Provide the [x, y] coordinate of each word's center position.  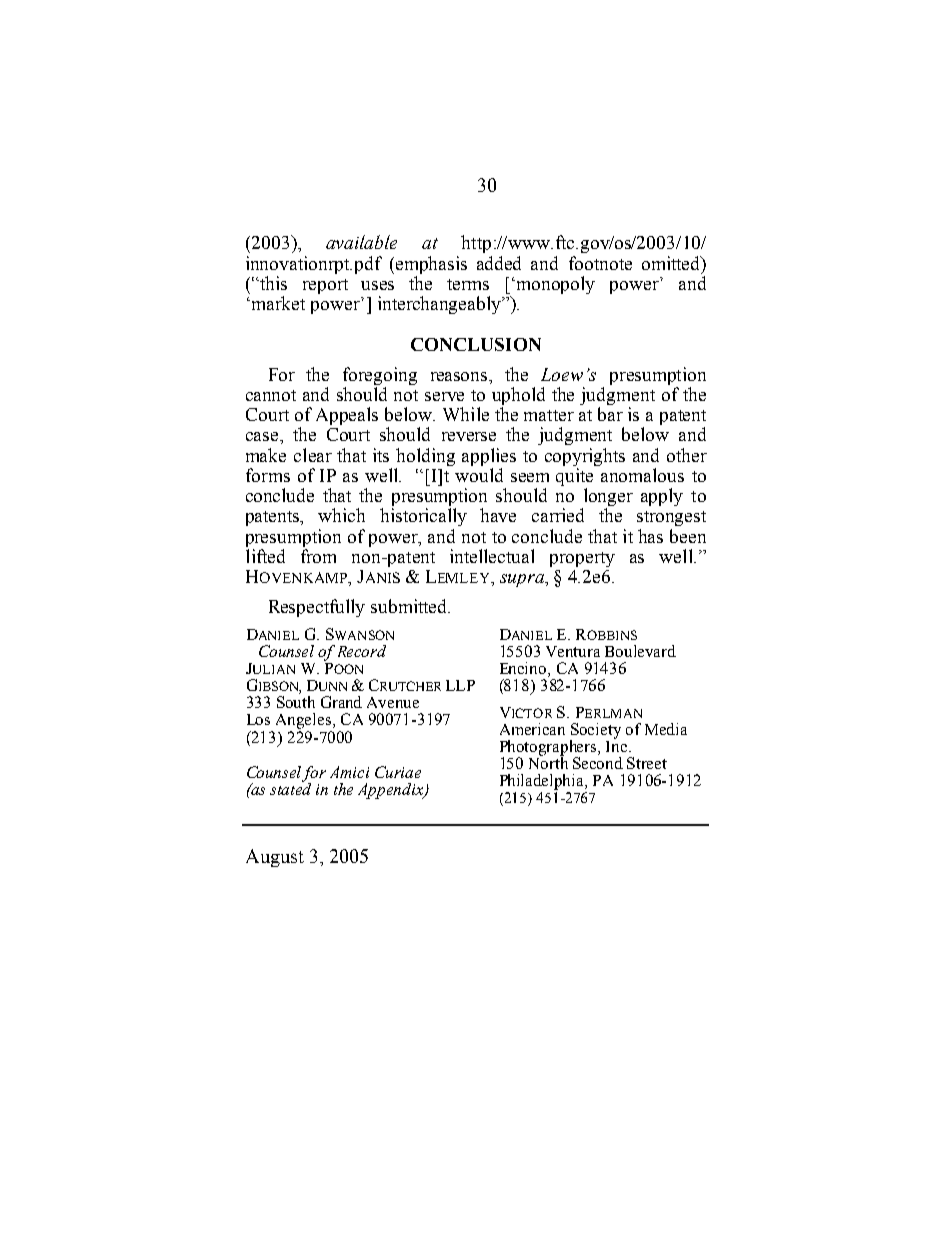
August [275, 858]
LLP [460, 685]
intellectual [492, 556]
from [318, 556]
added [499, 263]
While [466, 414]
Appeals [347, 416]
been [688, 536]
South [296, 702]
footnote [600, 263]
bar [610, 414]
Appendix [392, 791]
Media [666, 729]
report [325, 286]
